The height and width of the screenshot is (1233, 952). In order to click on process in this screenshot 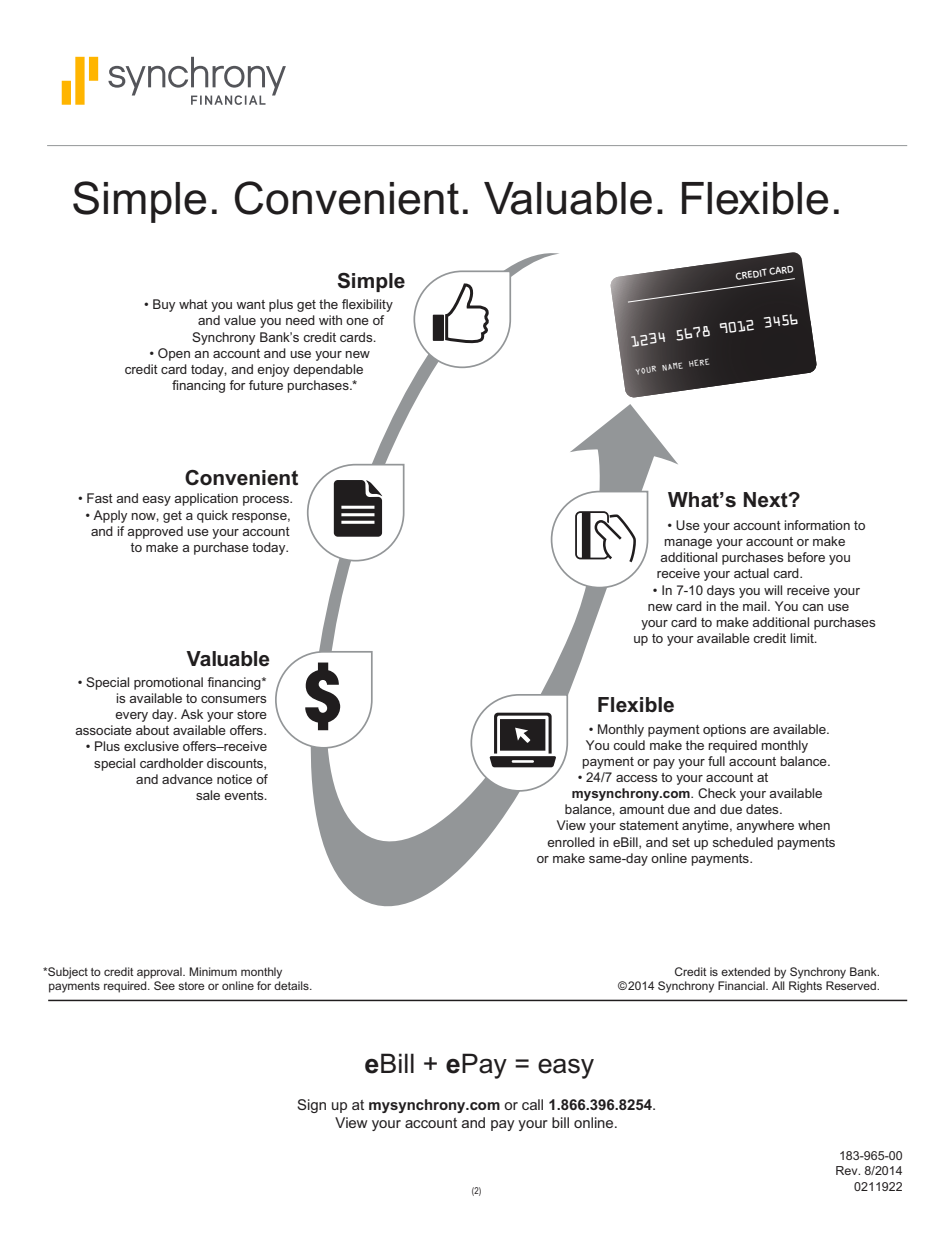, I will do `click(267, 501)`.
